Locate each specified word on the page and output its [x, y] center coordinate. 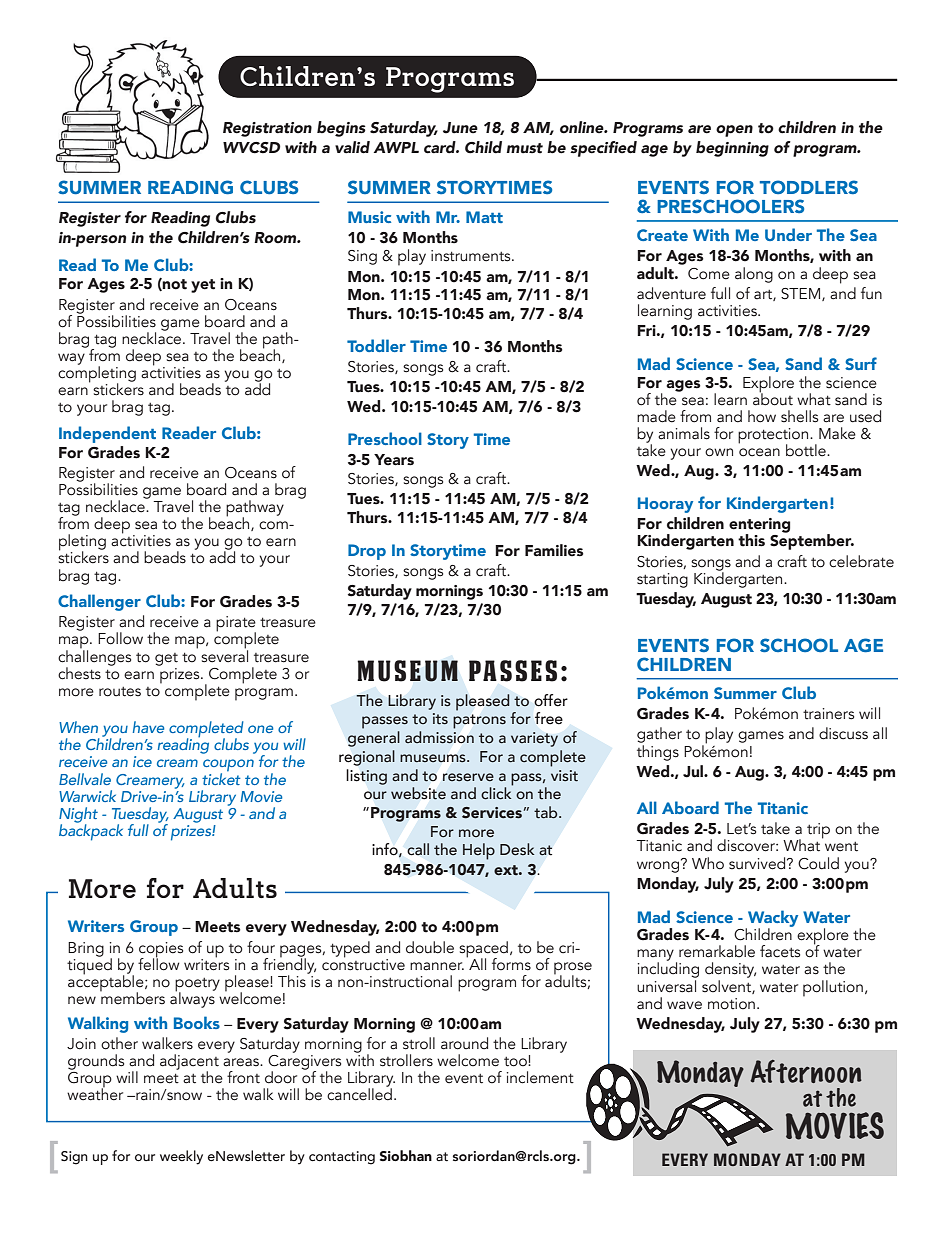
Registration [267, 129]
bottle [807, 450]
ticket [221, 777]
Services [492, 813]
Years [394, 460]
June [460, 128]
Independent [107, 434]
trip [818, 831]
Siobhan [406, 1155]
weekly [181, 1157]
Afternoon [806, 1071]
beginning [732, 149]
